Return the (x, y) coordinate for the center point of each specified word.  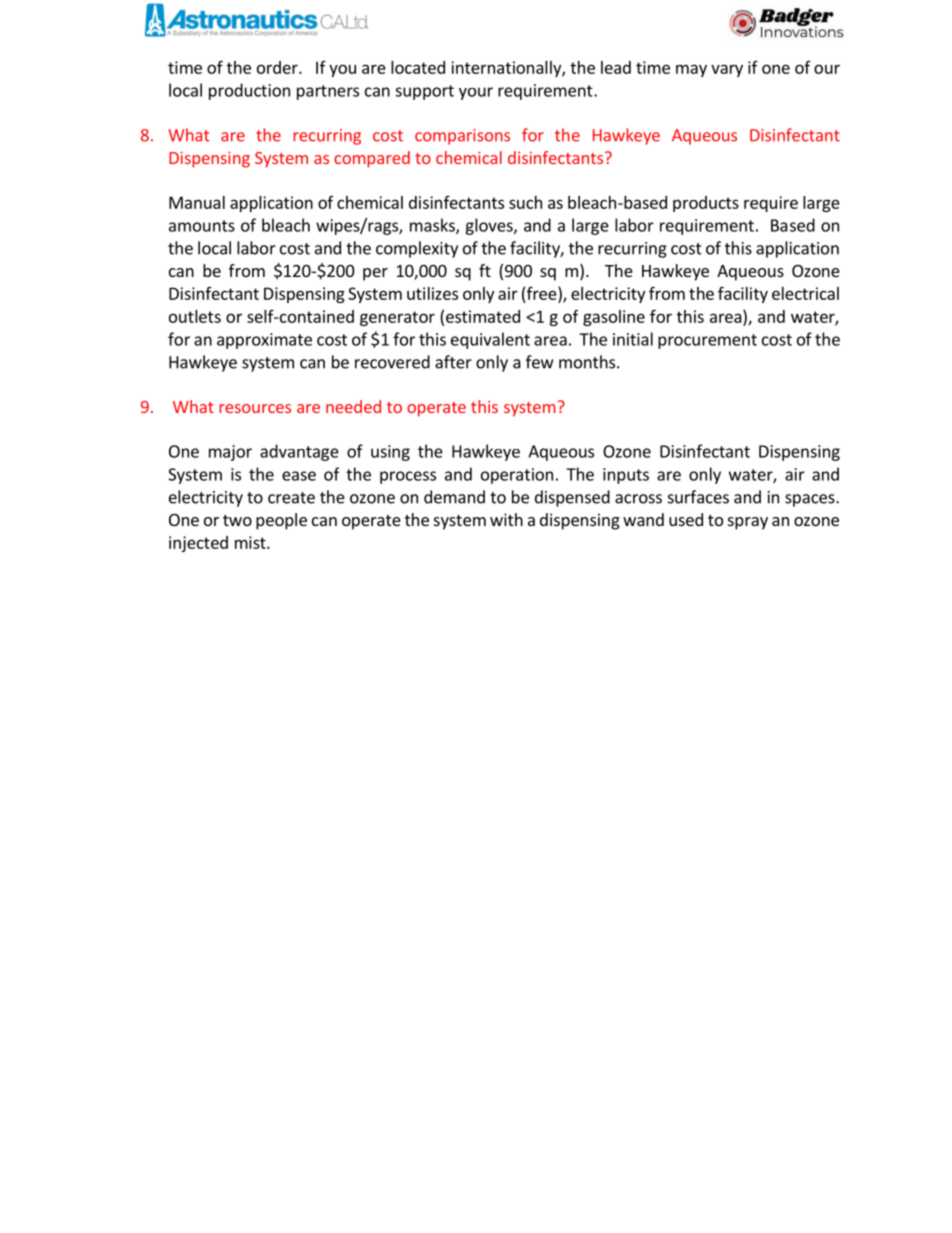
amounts (202, 226)
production (249, 91)
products (706, 204)
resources (255, 408)
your (476, 93)
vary (727, 70)
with (506, 519)
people (281, 521)
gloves (490, 226)
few (539, 362)
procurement (707, 341)
